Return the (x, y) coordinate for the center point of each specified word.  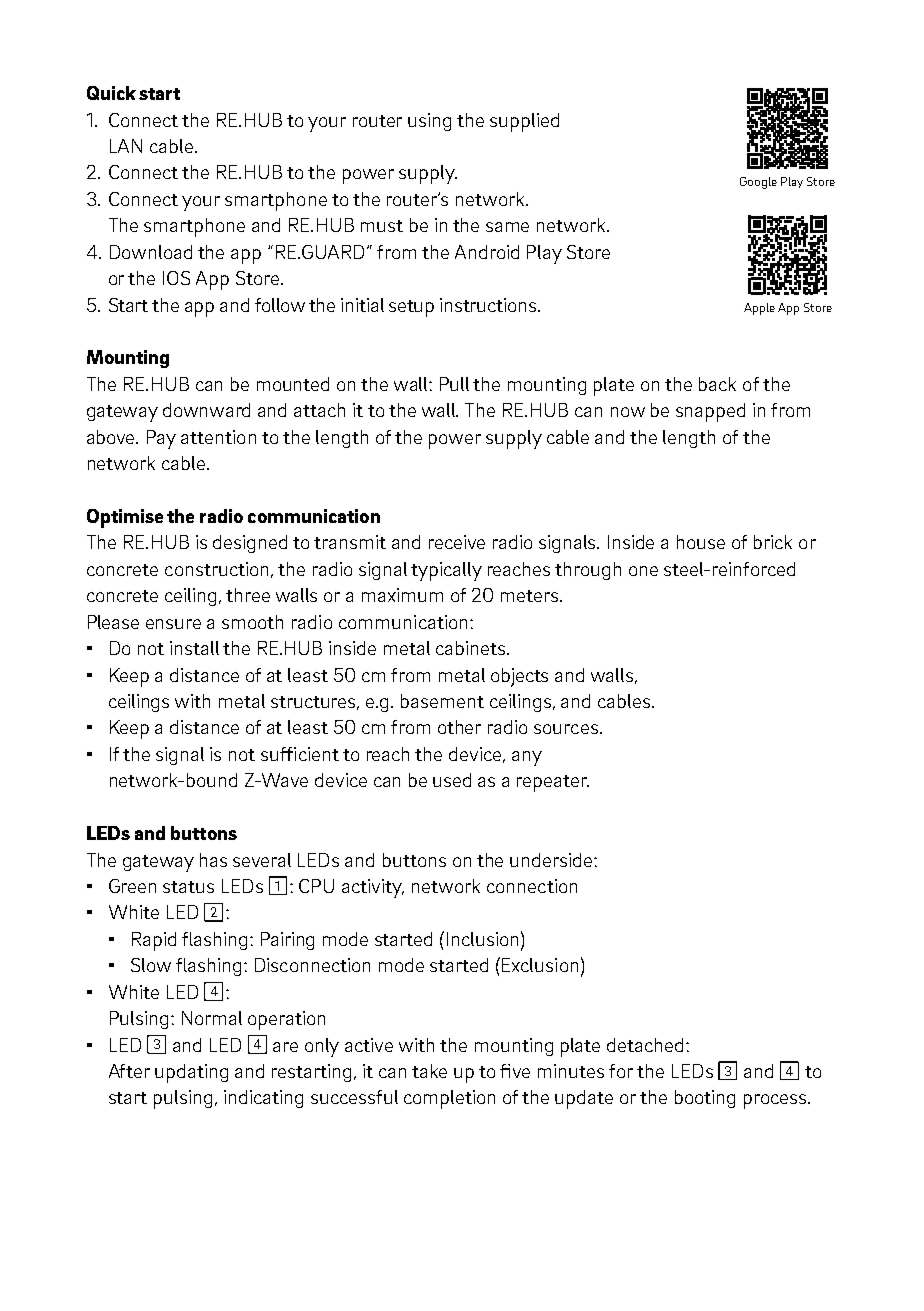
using (429, 122)
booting (705, 1099)
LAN (126, 146)
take (429, 1071)
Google (758, 183)
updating (191, 1073)
